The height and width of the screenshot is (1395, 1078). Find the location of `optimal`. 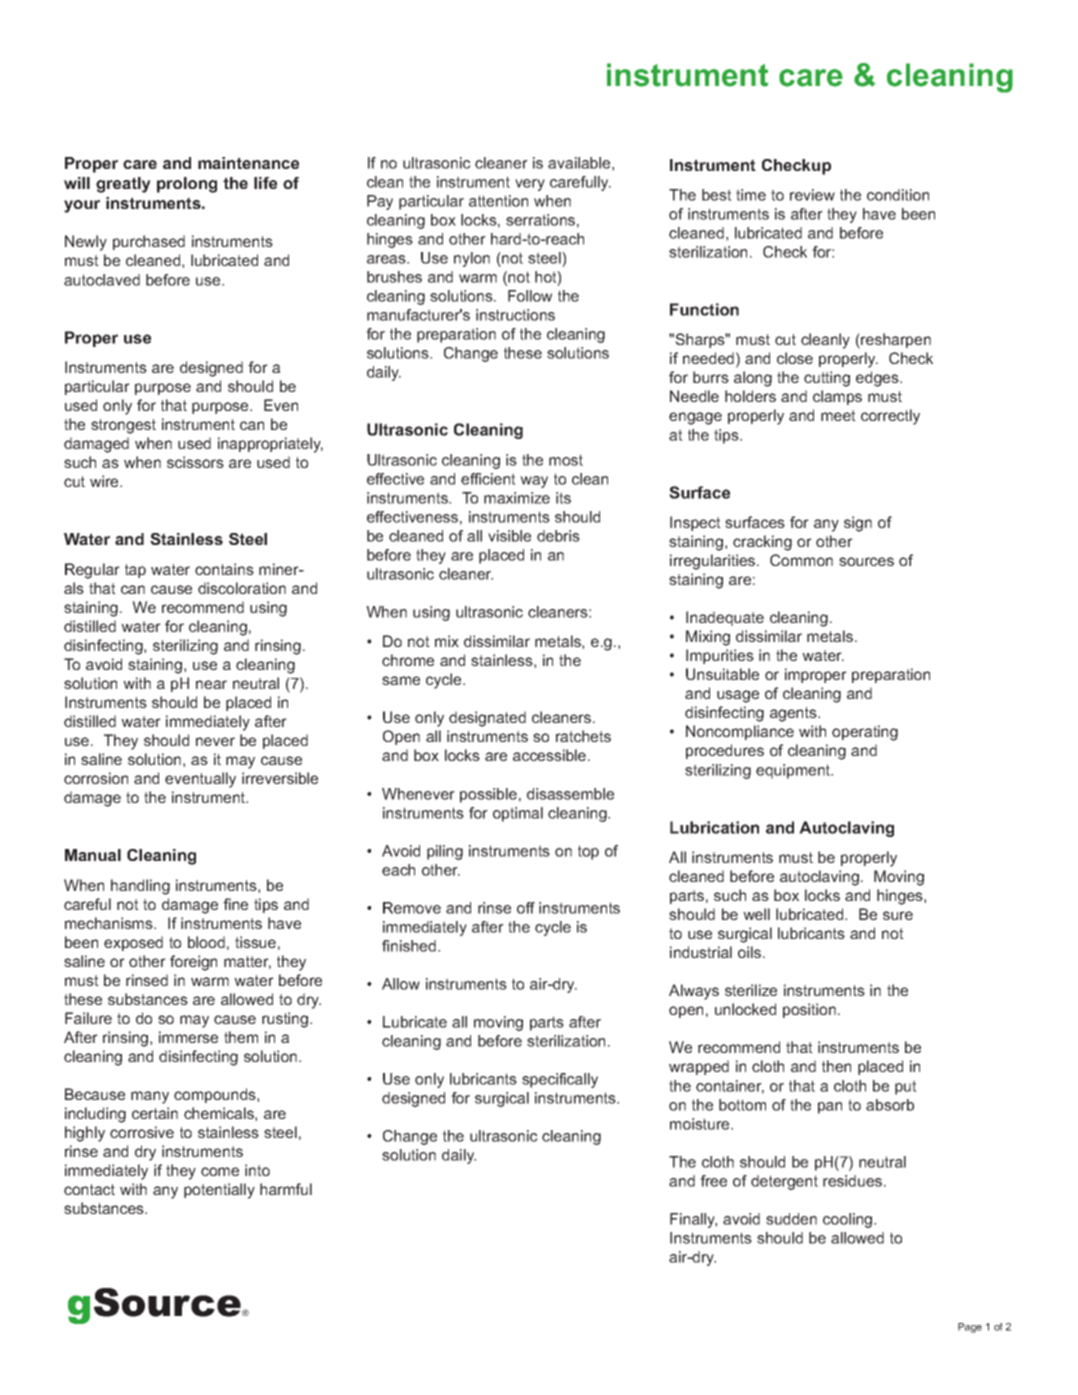

optimal is located at coordinates (518, 814).
